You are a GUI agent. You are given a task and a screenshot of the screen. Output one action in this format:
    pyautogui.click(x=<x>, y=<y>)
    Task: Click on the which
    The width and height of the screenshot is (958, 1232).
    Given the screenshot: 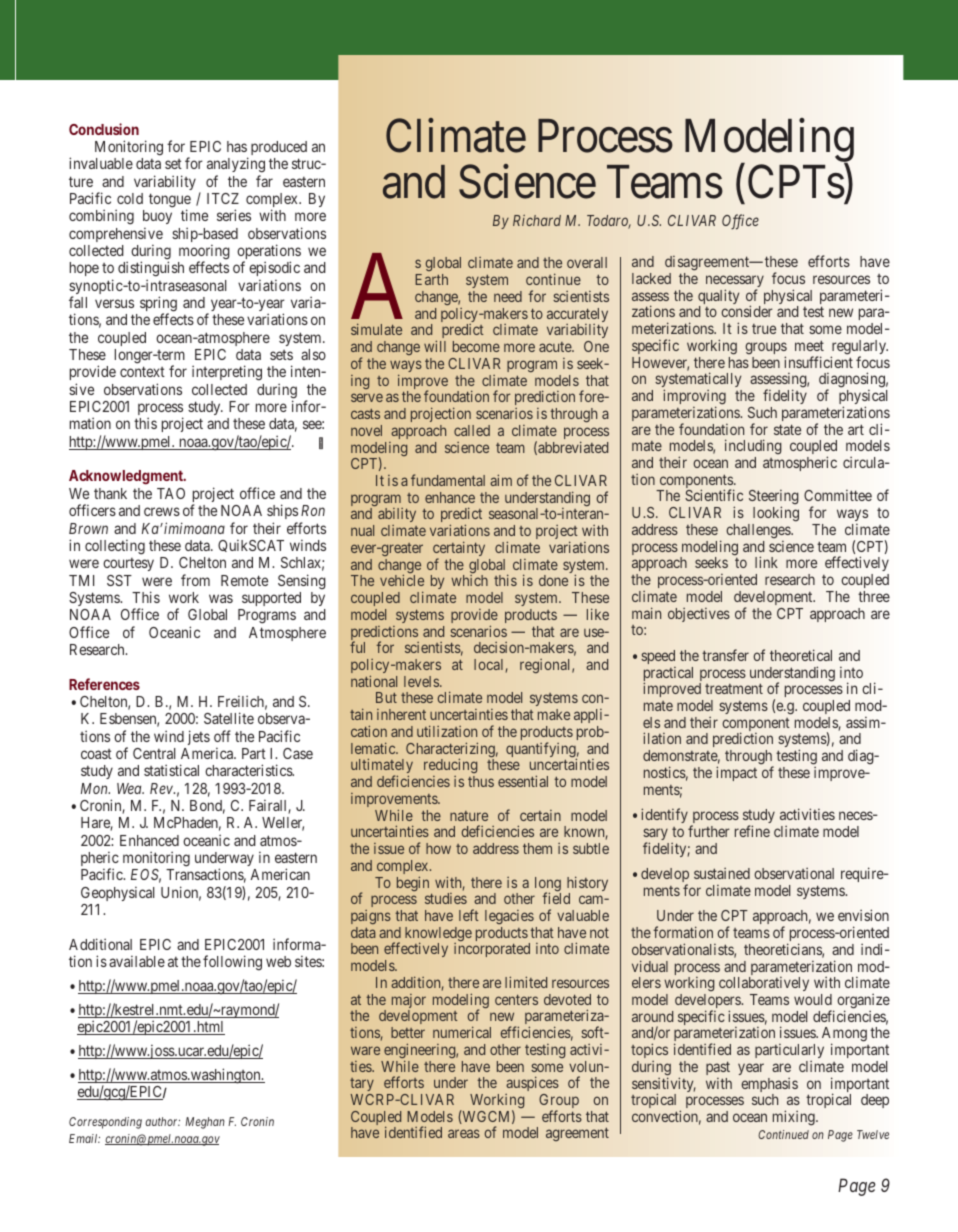 What is the action you would take?
    pyautogui.click(x=469, y=580)
